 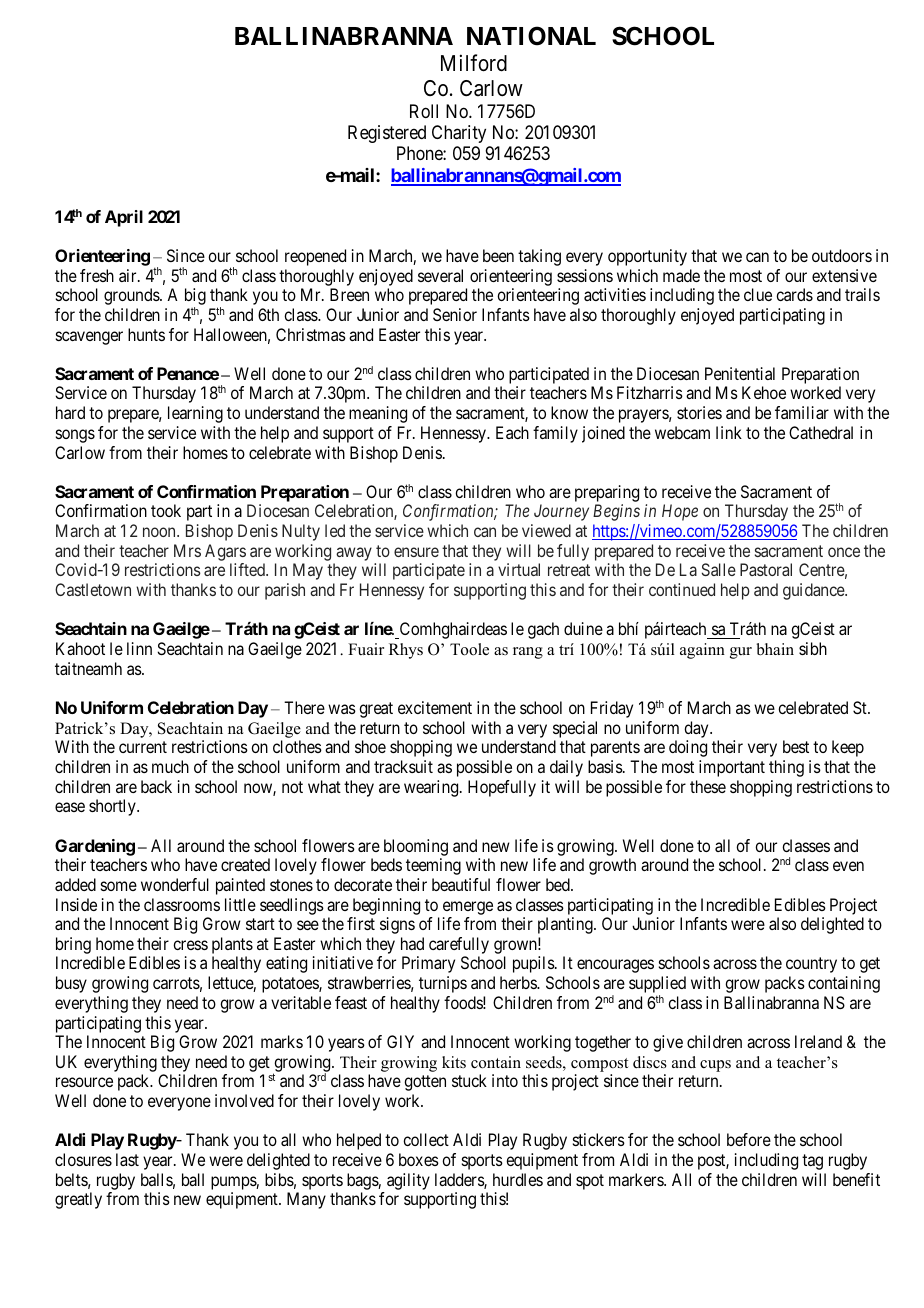 I want to click on link, so click(x=729, y=432).
